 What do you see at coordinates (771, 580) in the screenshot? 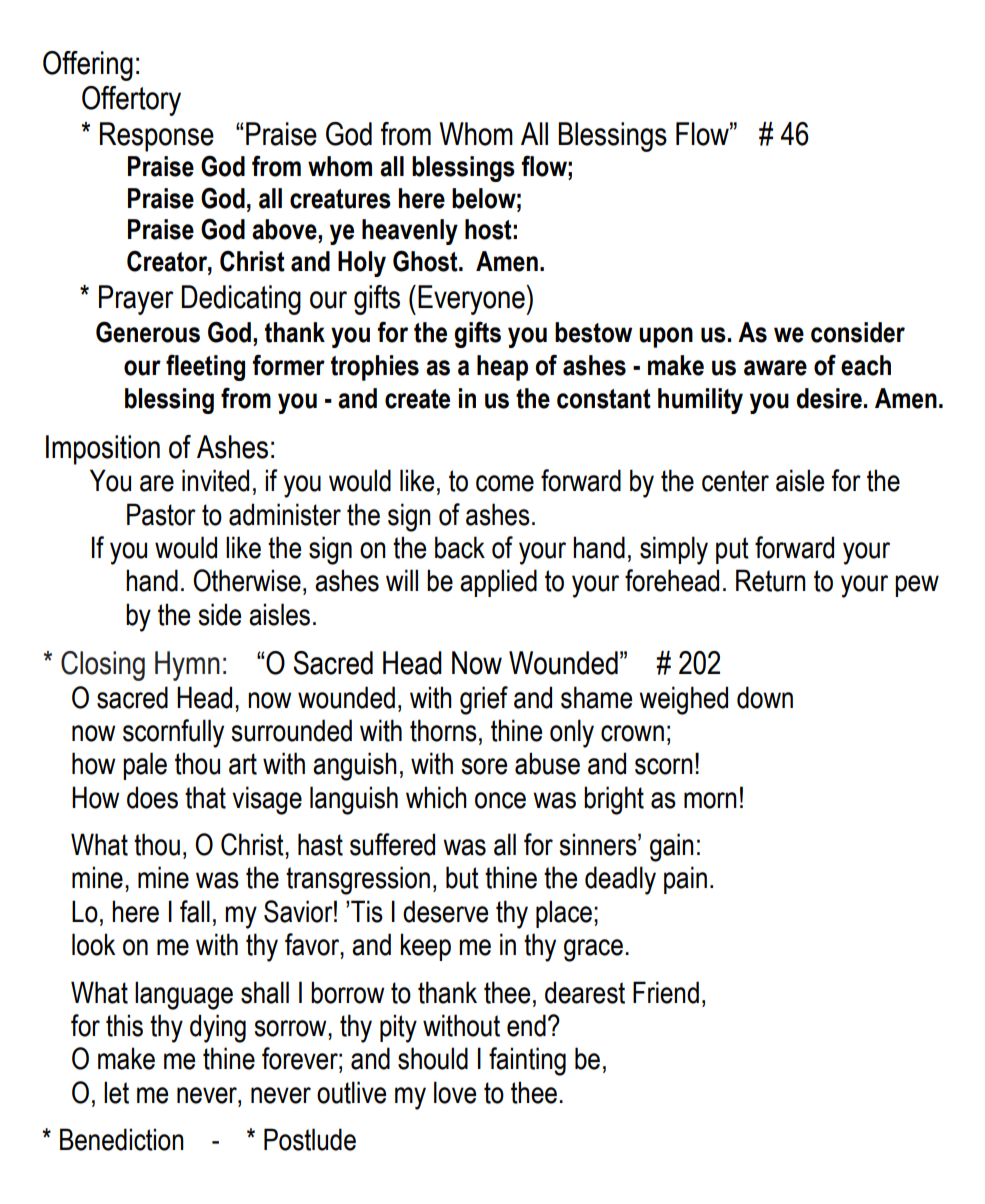
I see `Return` at bounding box center [771, 580].
